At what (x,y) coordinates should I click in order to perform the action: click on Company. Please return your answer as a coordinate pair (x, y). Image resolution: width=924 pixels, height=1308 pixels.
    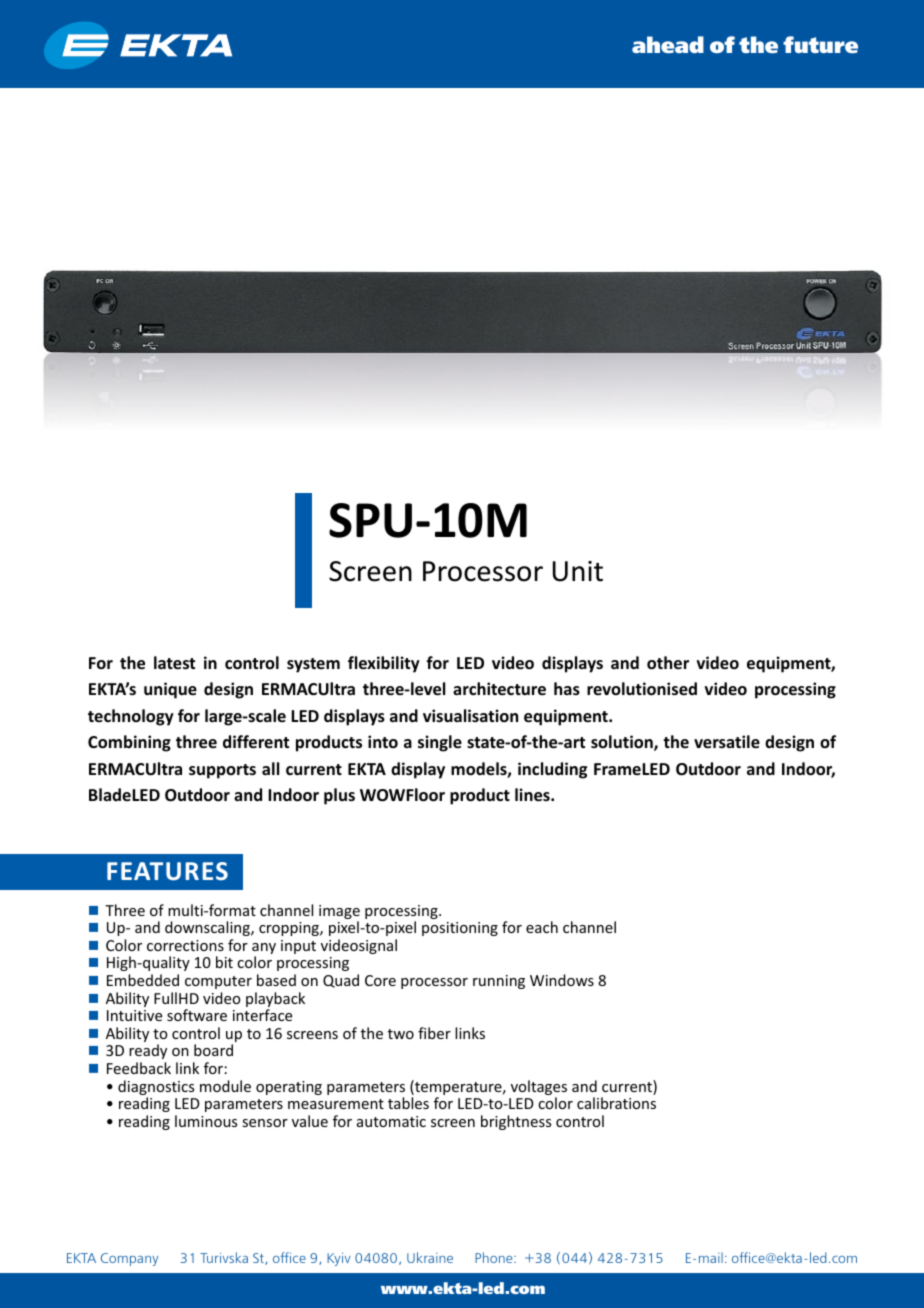
    Looking at the image, I should click on (129, 1259).
